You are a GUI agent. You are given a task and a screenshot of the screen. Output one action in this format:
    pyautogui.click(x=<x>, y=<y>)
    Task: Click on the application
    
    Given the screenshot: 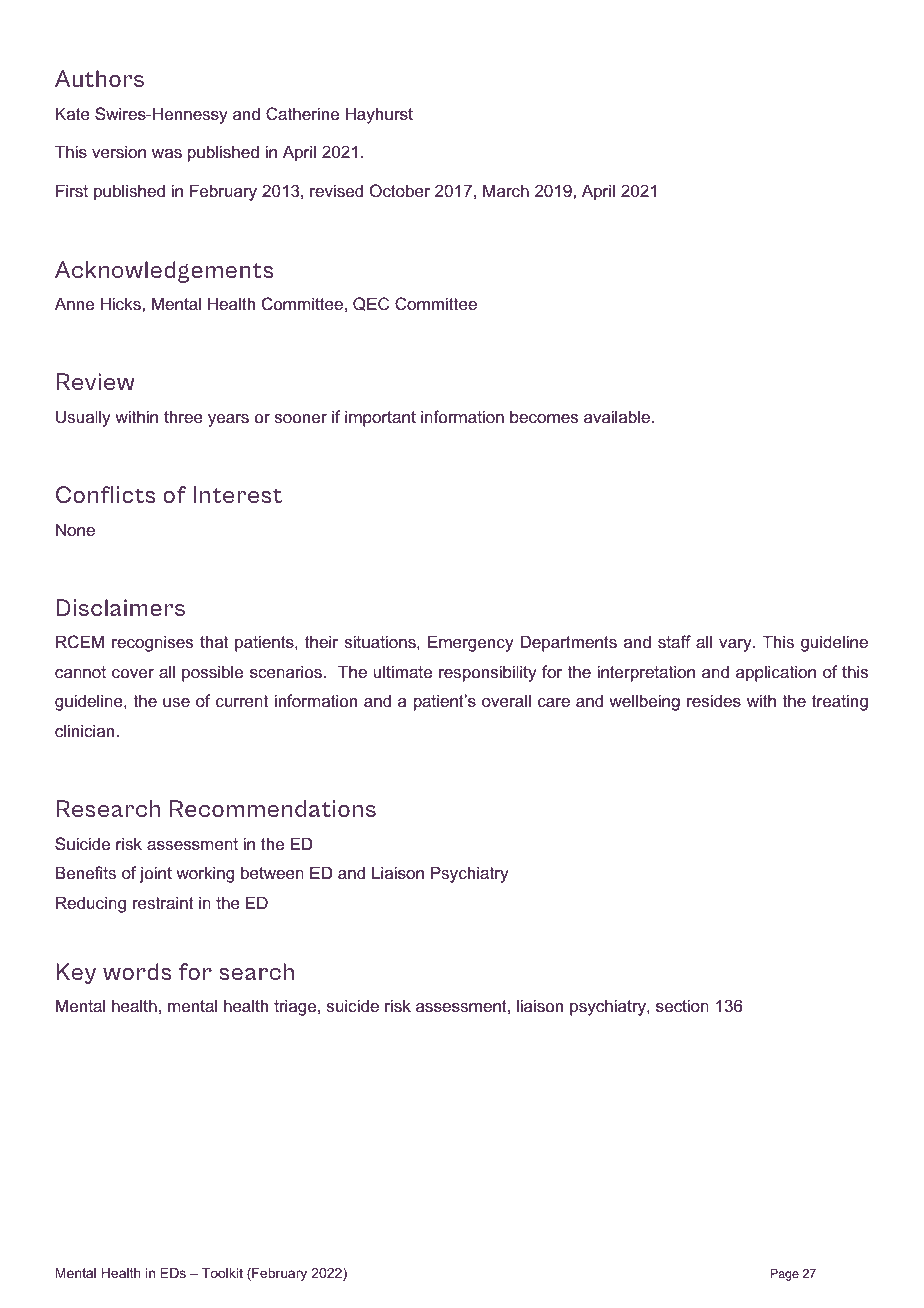 What is the action you would take?
    pyautogui.click(x=776, y=673)
